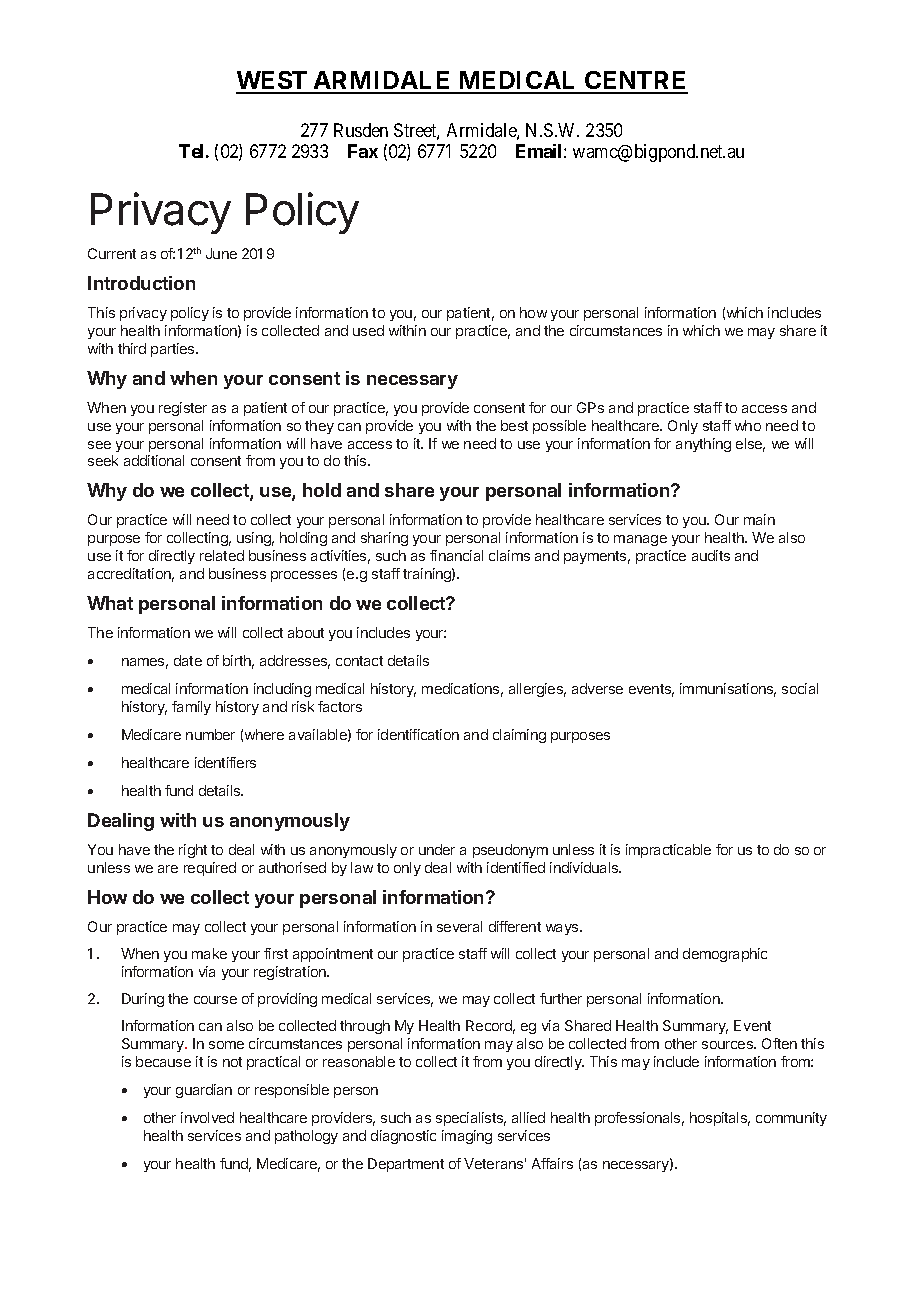  What do you see at coordinates (221, 253) in the screenshot?
I see `June` at bounding box center [221, 253].
